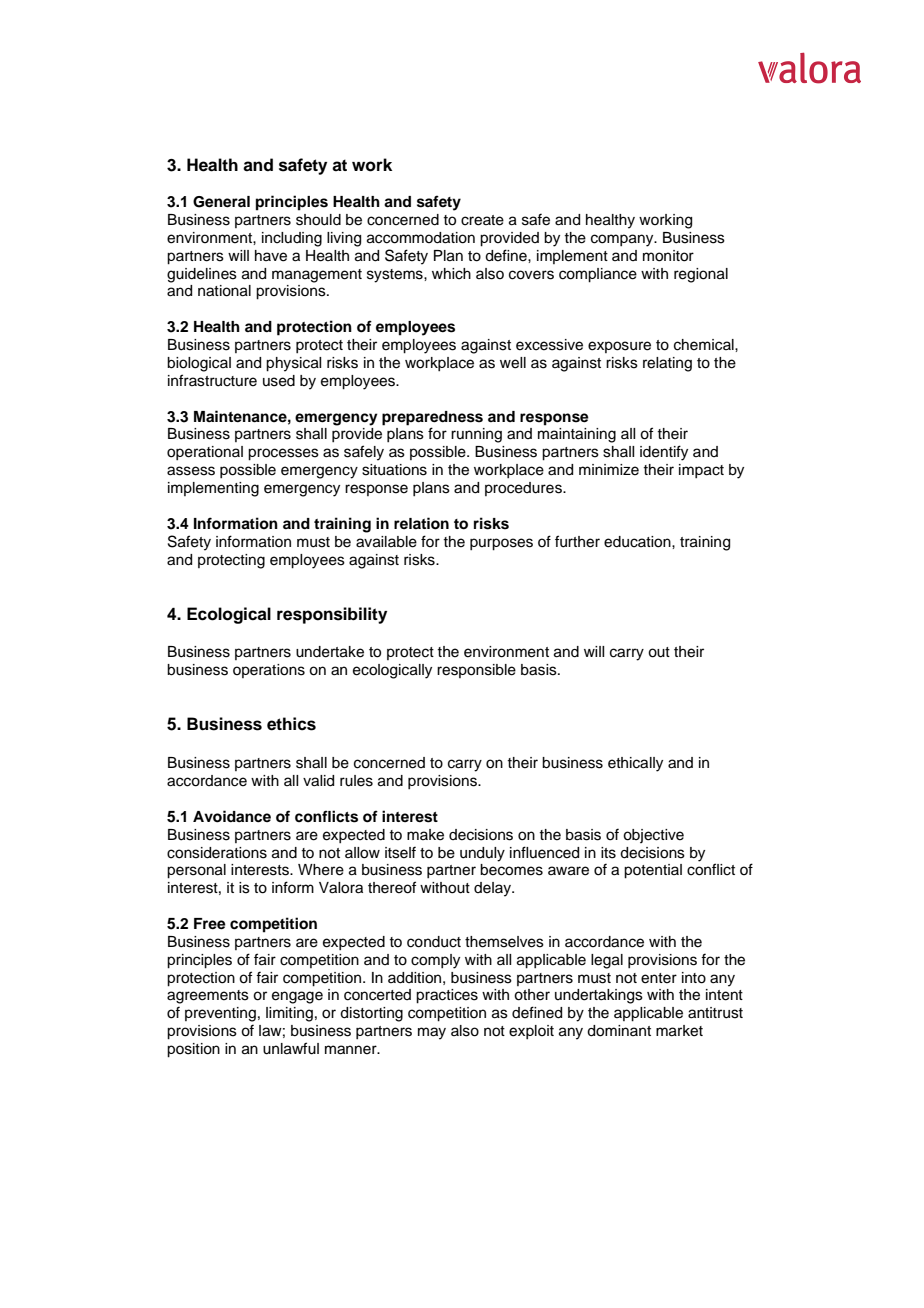 This screenshot has height=1308, width=924. What do you see at coordinates (289, 1014) in the screenshot?
I see `limiting` at bounding box center [289, 1014].
